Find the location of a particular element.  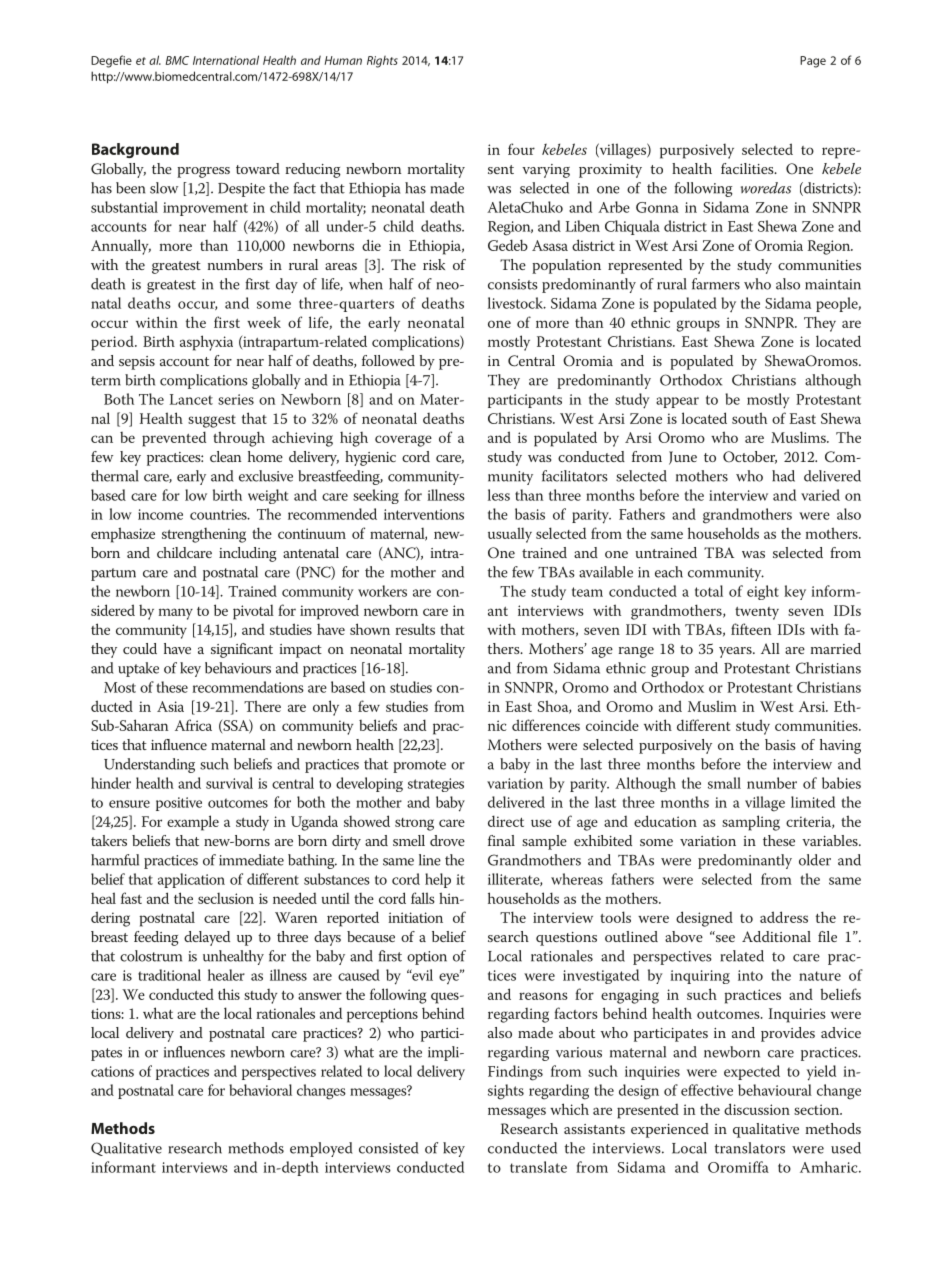

BMC is located at coordinates (177, 60).
